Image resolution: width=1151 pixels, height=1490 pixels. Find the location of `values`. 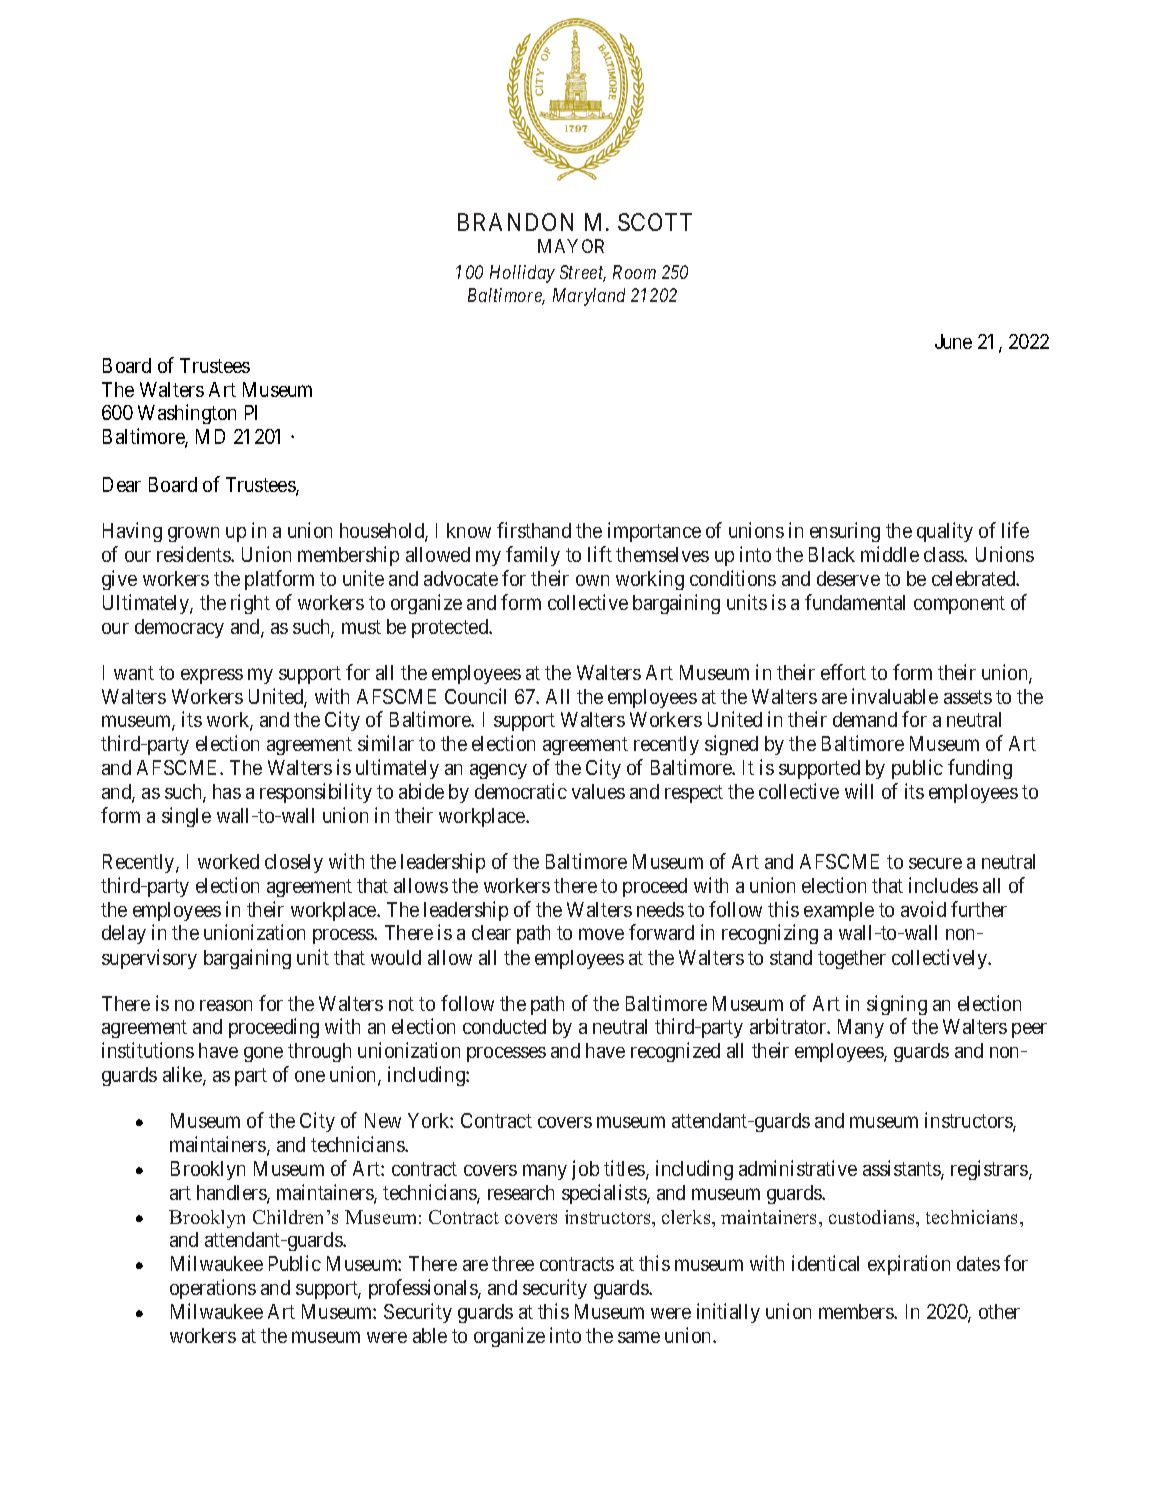

values is located at coordinates (598, 791).
